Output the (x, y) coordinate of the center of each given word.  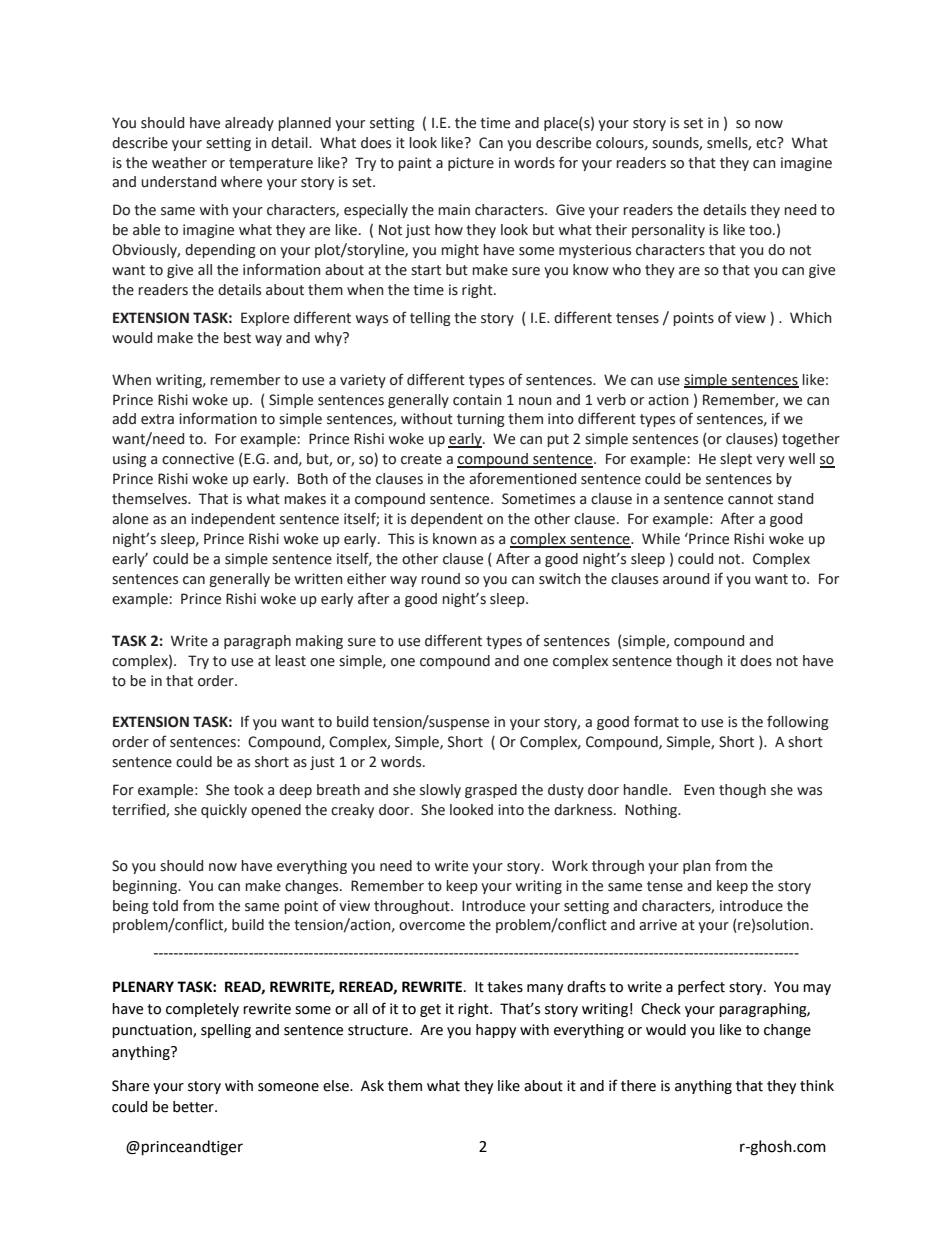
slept (736, 460)
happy (496, 1031)
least (290, 661)
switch (560, 579)
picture (471, 164)
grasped (491, 791)
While (661, 539)
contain (477, 400)
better (194, 1107)
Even (699, 790)
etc (767, 143)
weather (179, 163)
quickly (224, 811)
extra (157, 419)
